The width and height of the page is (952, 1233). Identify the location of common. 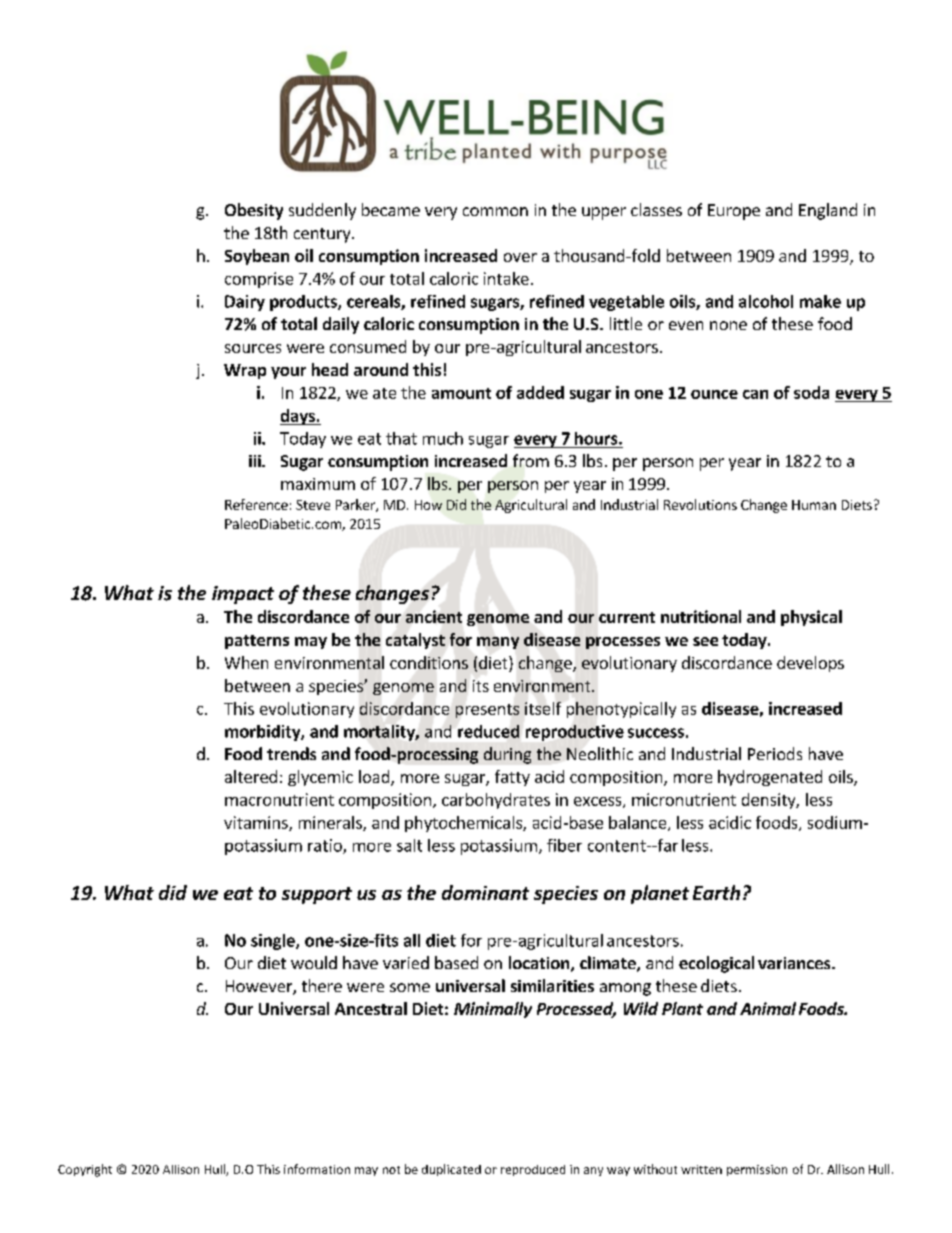
(495, 211).
